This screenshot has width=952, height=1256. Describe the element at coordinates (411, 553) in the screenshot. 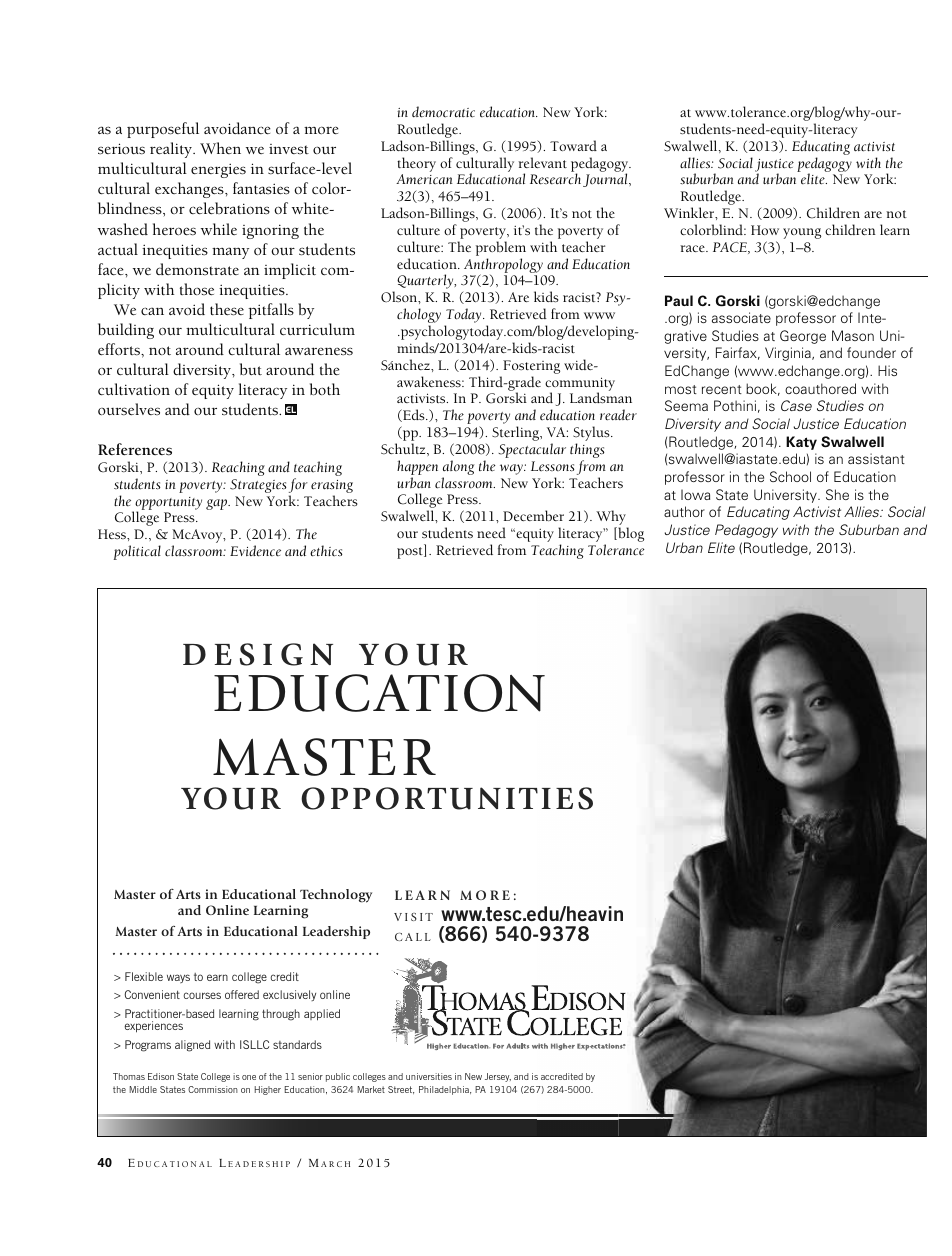

I see `post` at that location.
